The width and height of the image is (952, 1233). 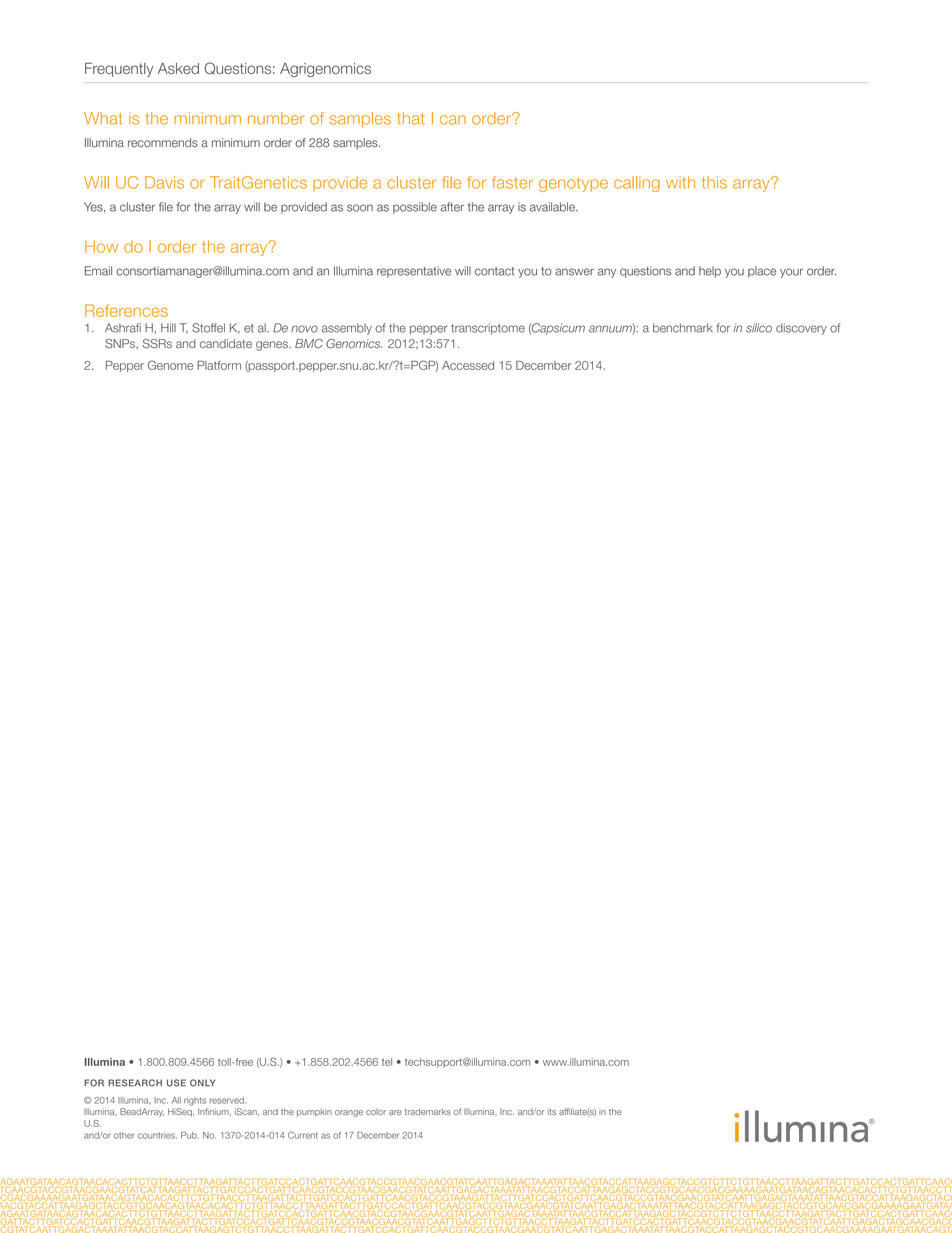 What do you see at coordinates (714, 182) in the image?
I see `this` at bounding box center [714, 182].
